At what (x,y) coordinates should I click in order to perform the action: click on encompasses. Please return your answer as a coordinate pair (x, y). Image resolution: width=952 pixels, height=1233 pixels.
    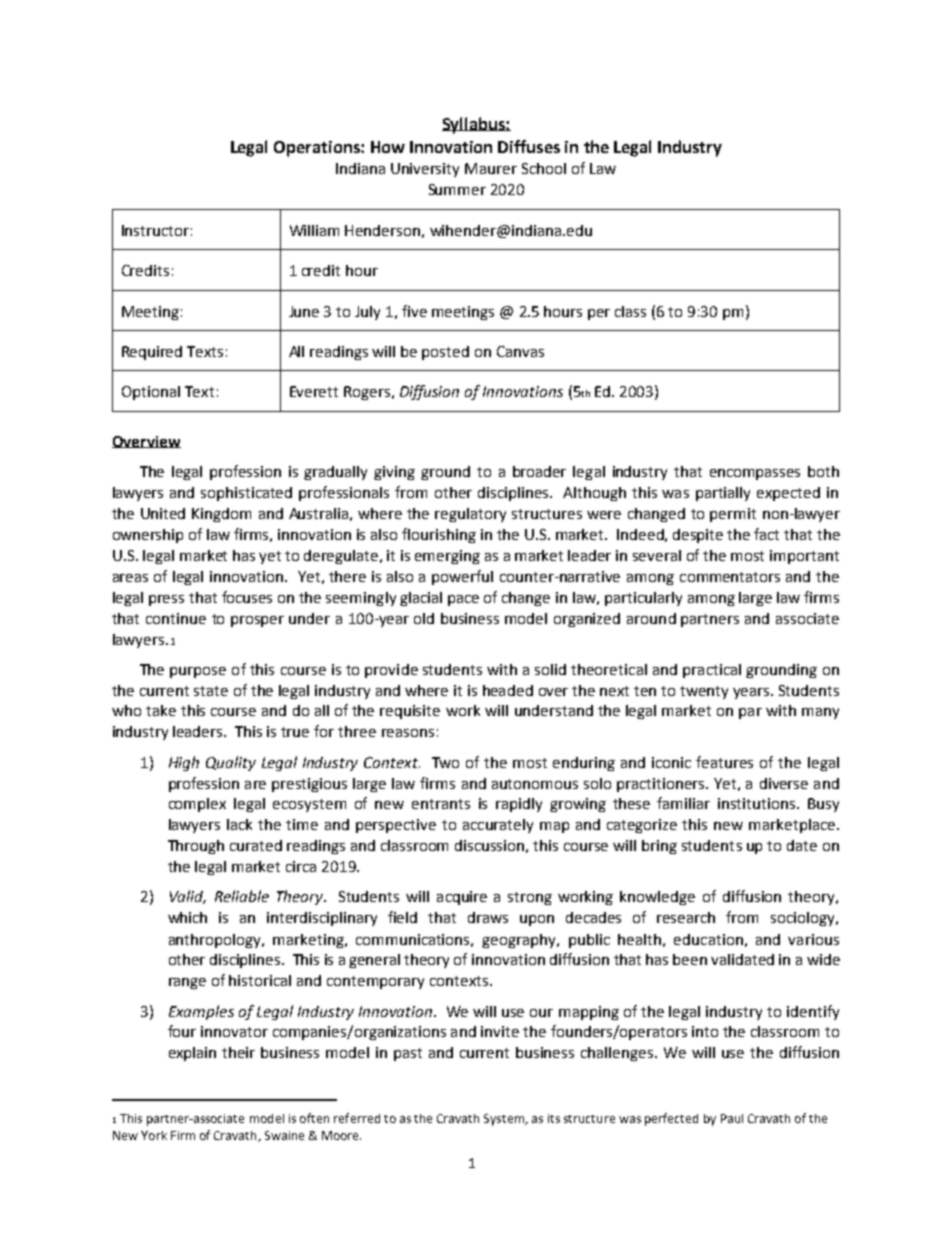
    Looking at the image, I should click on (755, 474).
